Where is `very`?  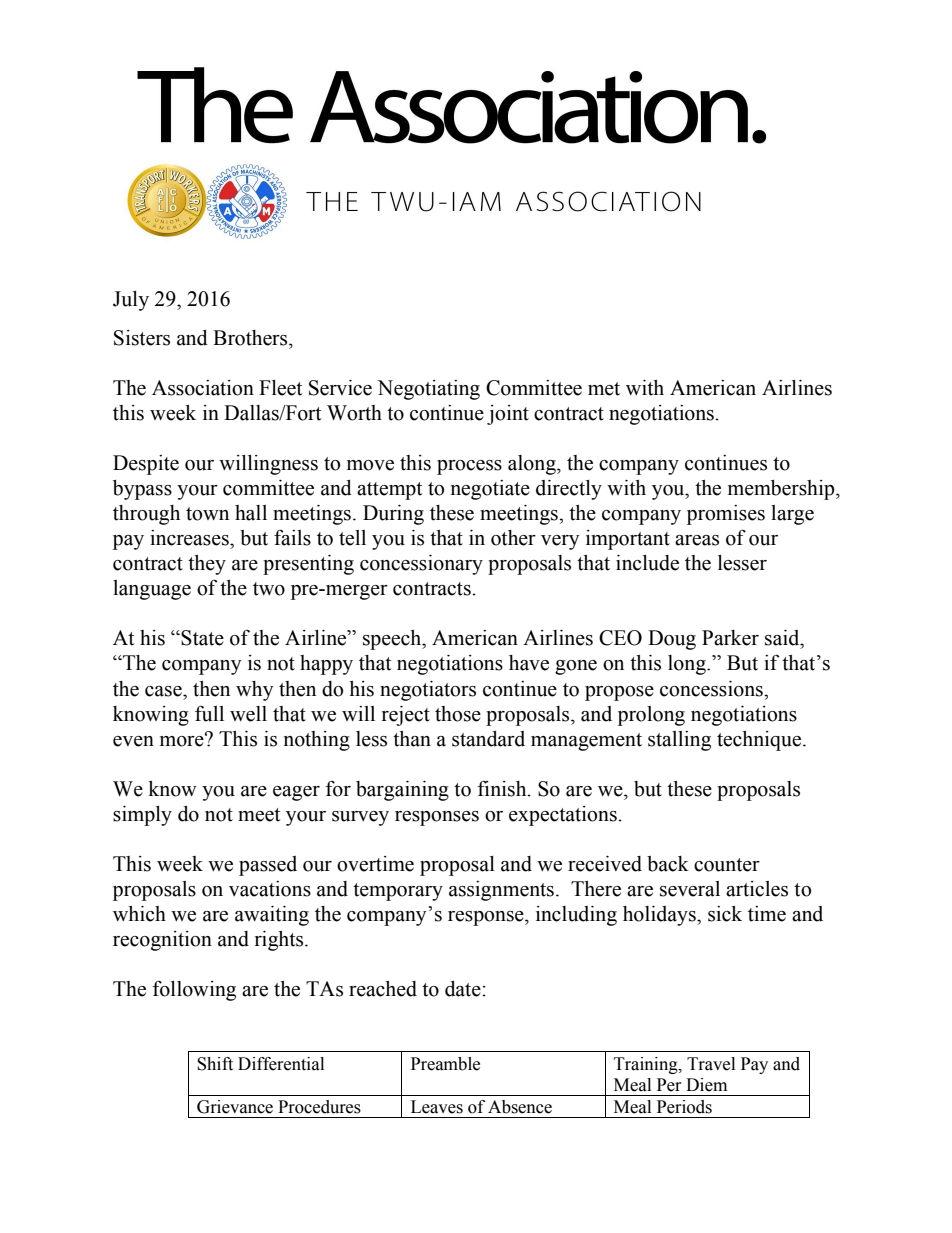
very is located at coordinates (560, 542).
